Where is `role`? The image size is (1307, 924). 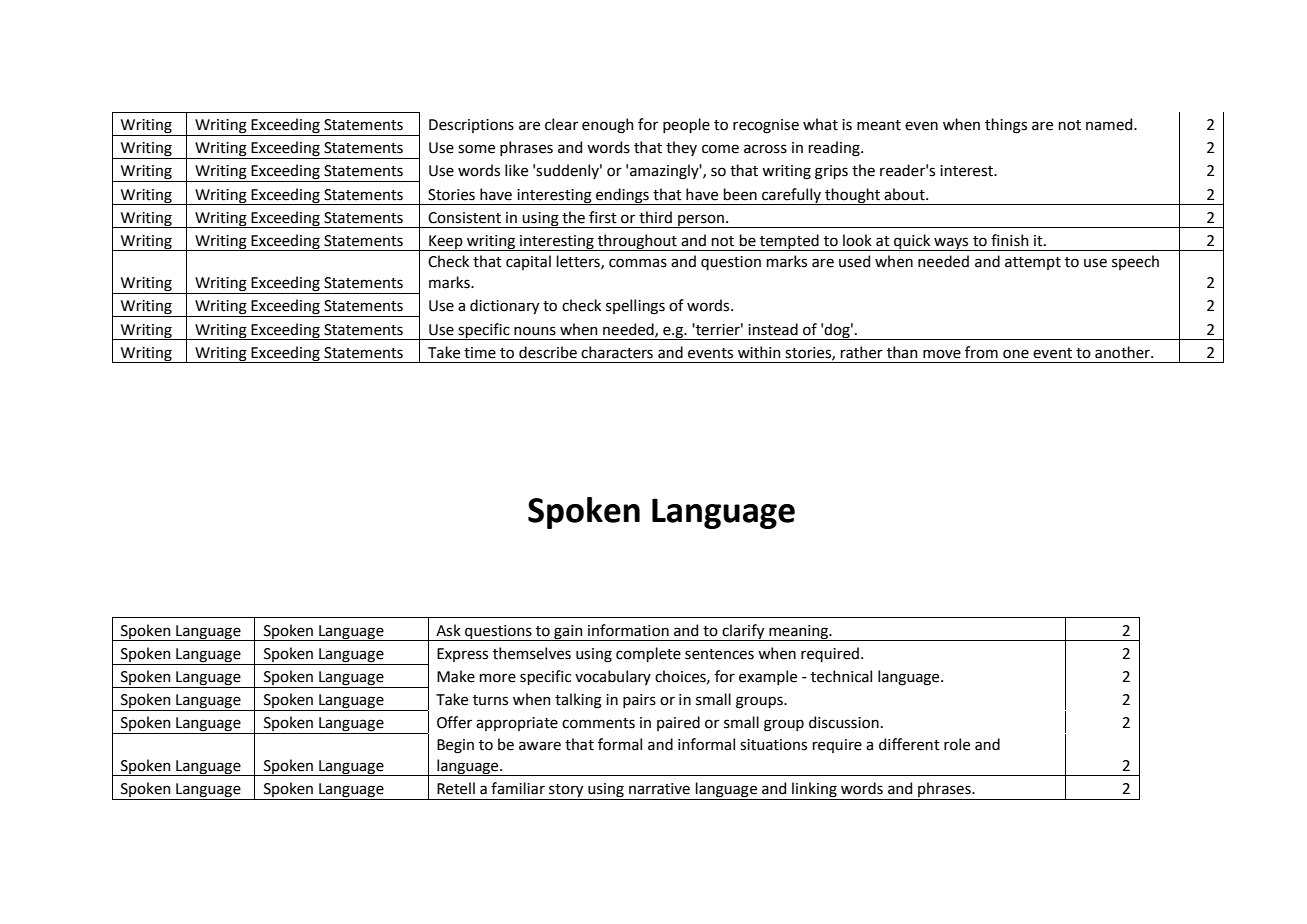 role is located at coordinates (957, 744).
